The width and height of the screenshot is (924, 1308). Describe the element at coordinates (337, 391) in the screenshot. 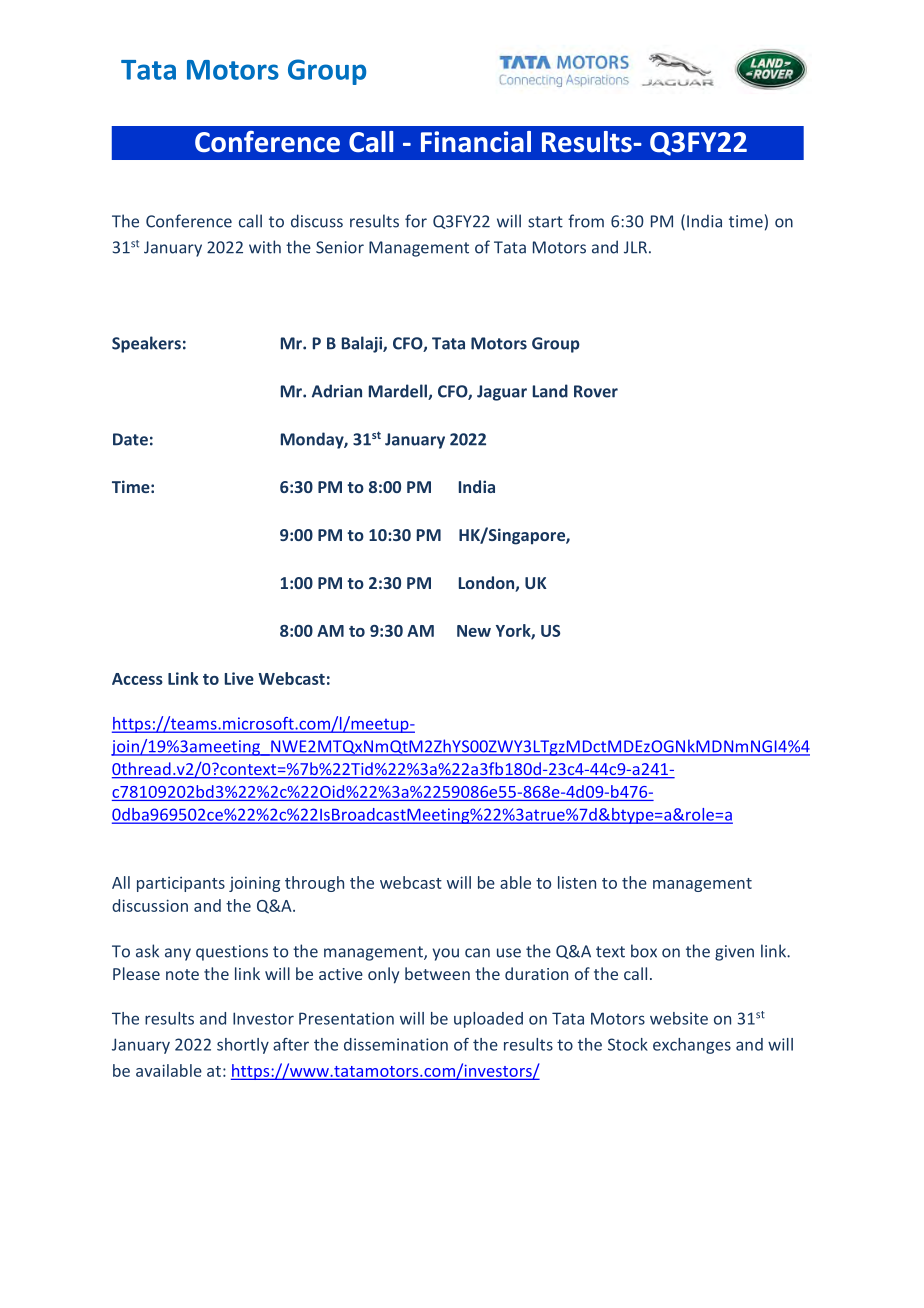

I see `Adrian` at that location.
